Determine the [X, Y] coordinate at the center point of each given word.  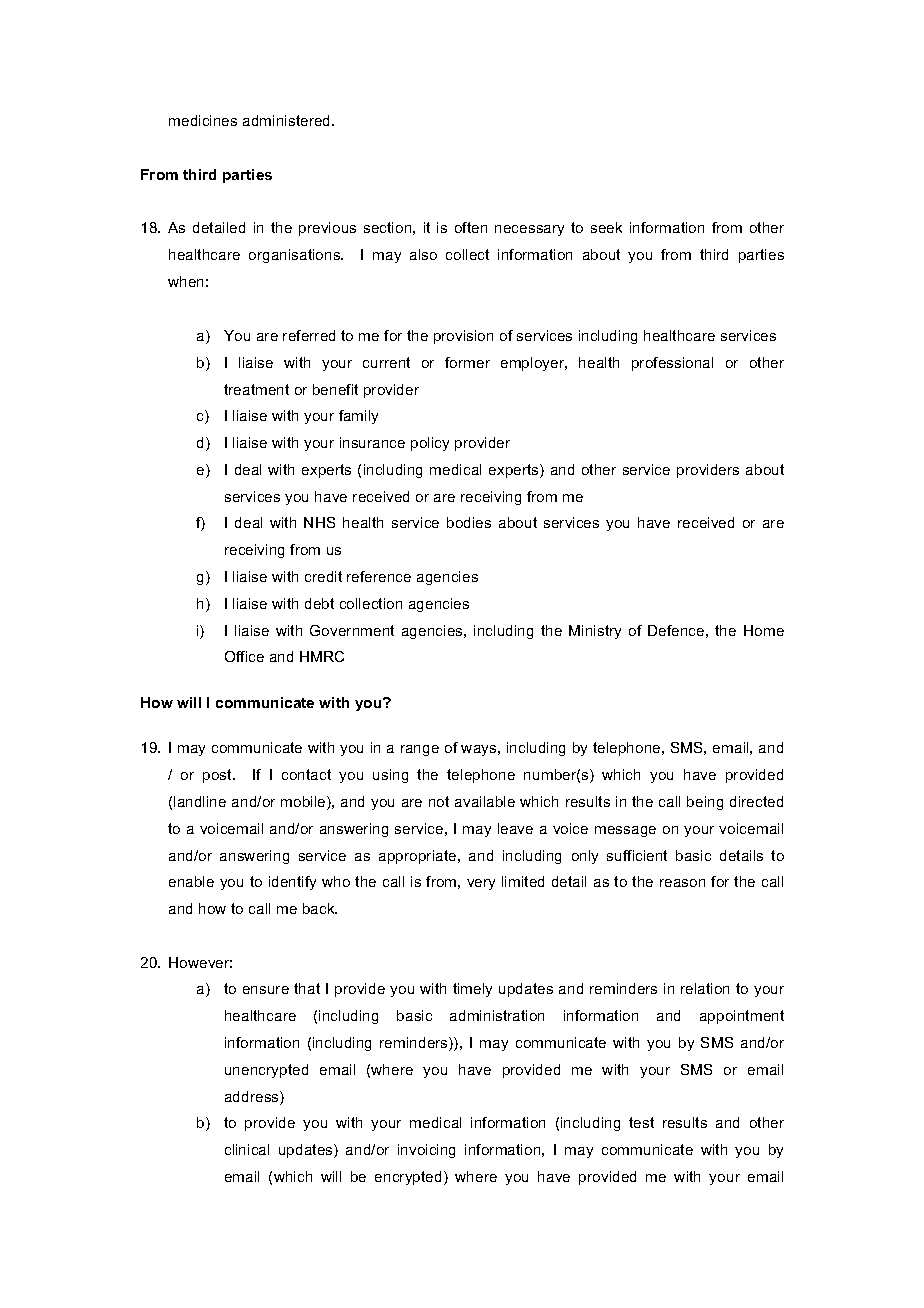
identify [292, 883]
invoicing [426, 1151]
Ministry [595, 632]
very [481, 884]
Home [764, 630]
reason [682, 883]
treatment [256, 389]
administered [288, 120]
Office [244, 656]
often [471, 227]
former [467, 362]
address [253, 1098]
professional [672, 364]
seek [606, 227]
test [641, 1122]
